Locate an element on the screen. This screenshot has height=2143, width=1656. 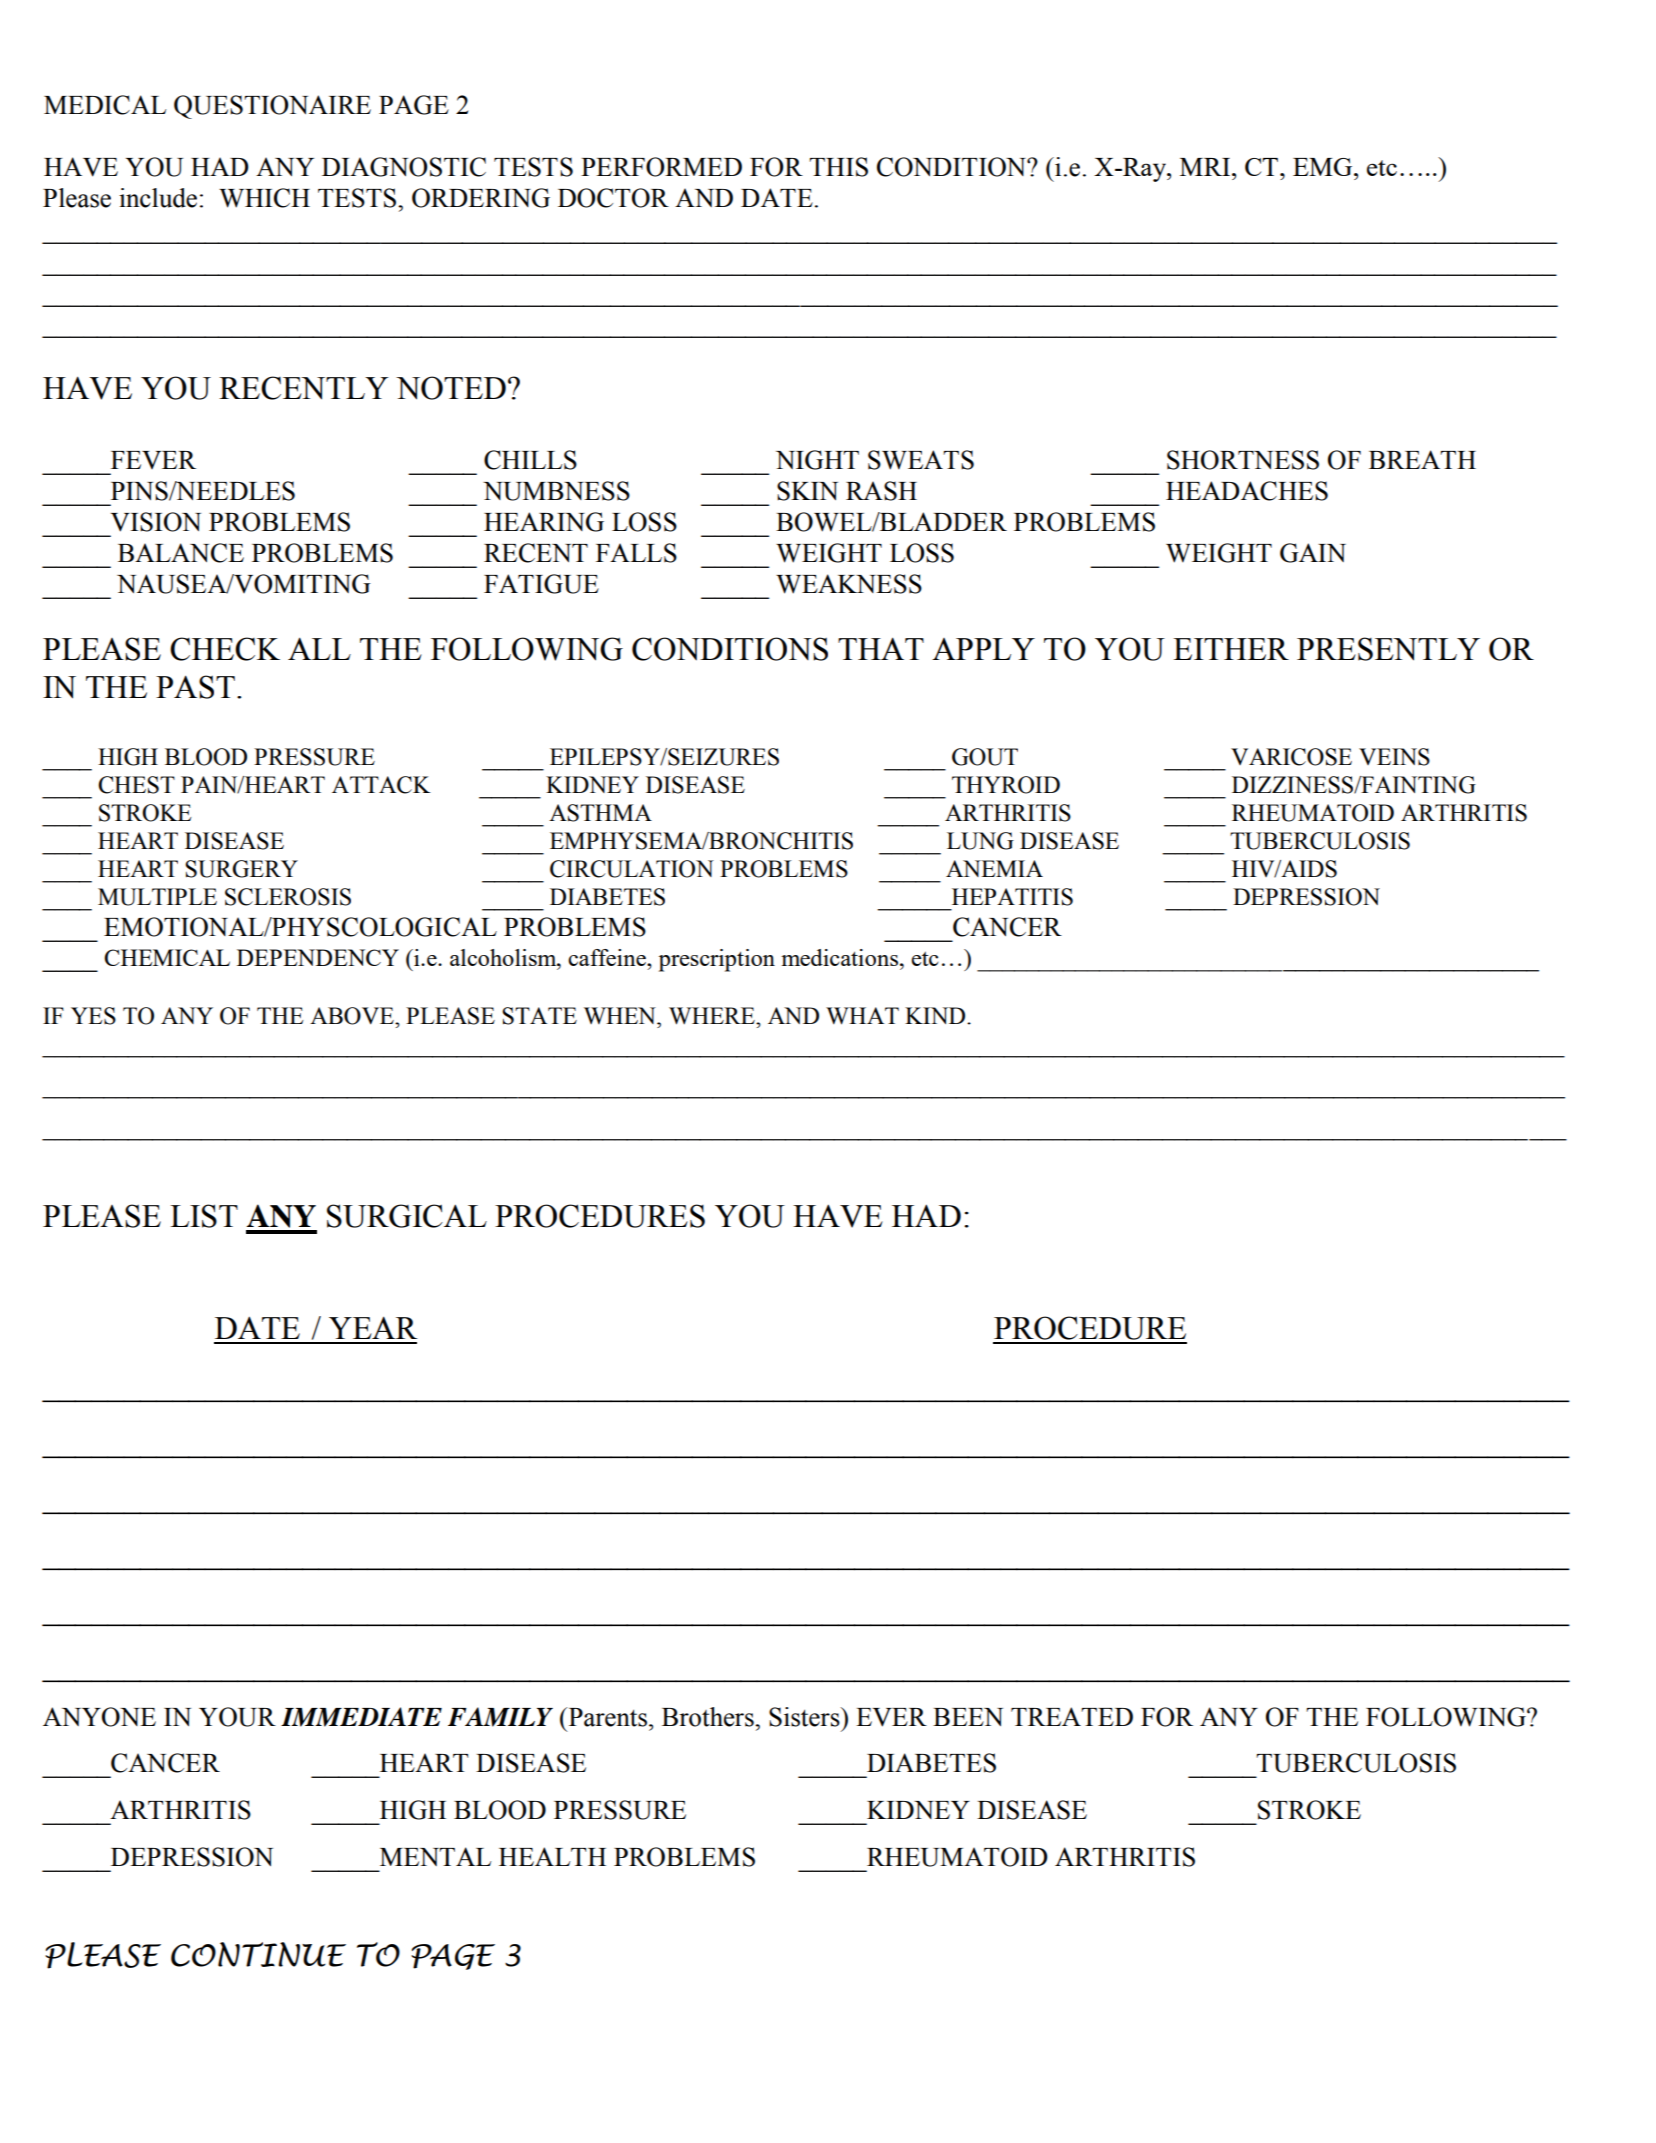
CONTINUE is located at coordinates (258, 1954).
